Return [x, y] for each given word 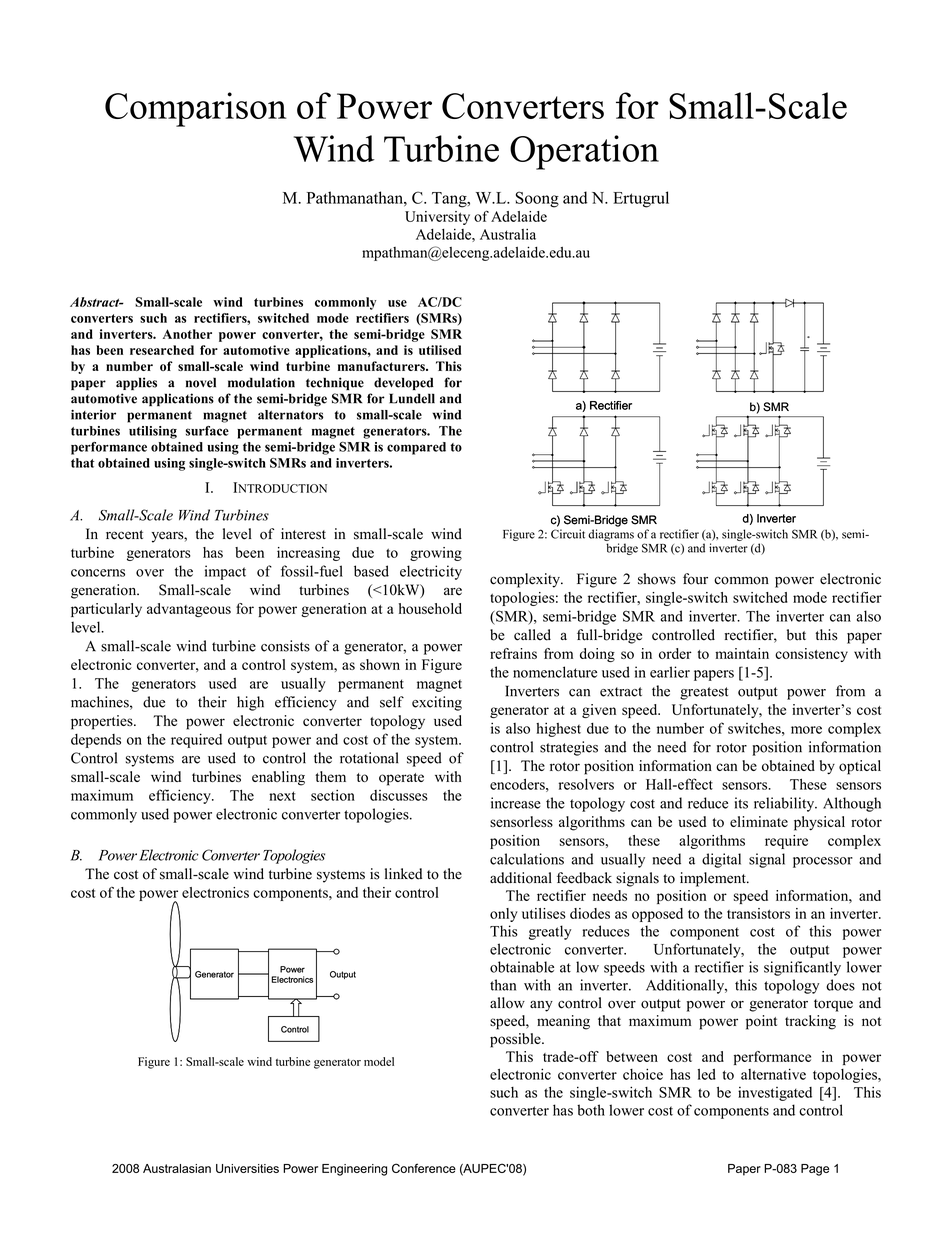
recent [124, 535]
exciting [437, 703]
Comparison [195, 109]
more [806, 730]
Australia [508, 234]
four [695, 579]
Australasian [177, 1168]
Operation [584, 152]
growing [436, 554]
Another [187, 334]
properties [103, 722]
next [282, 796]
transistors [758, 913]
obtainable [522, 967]
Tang [450, 200]
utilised [440, 350]
